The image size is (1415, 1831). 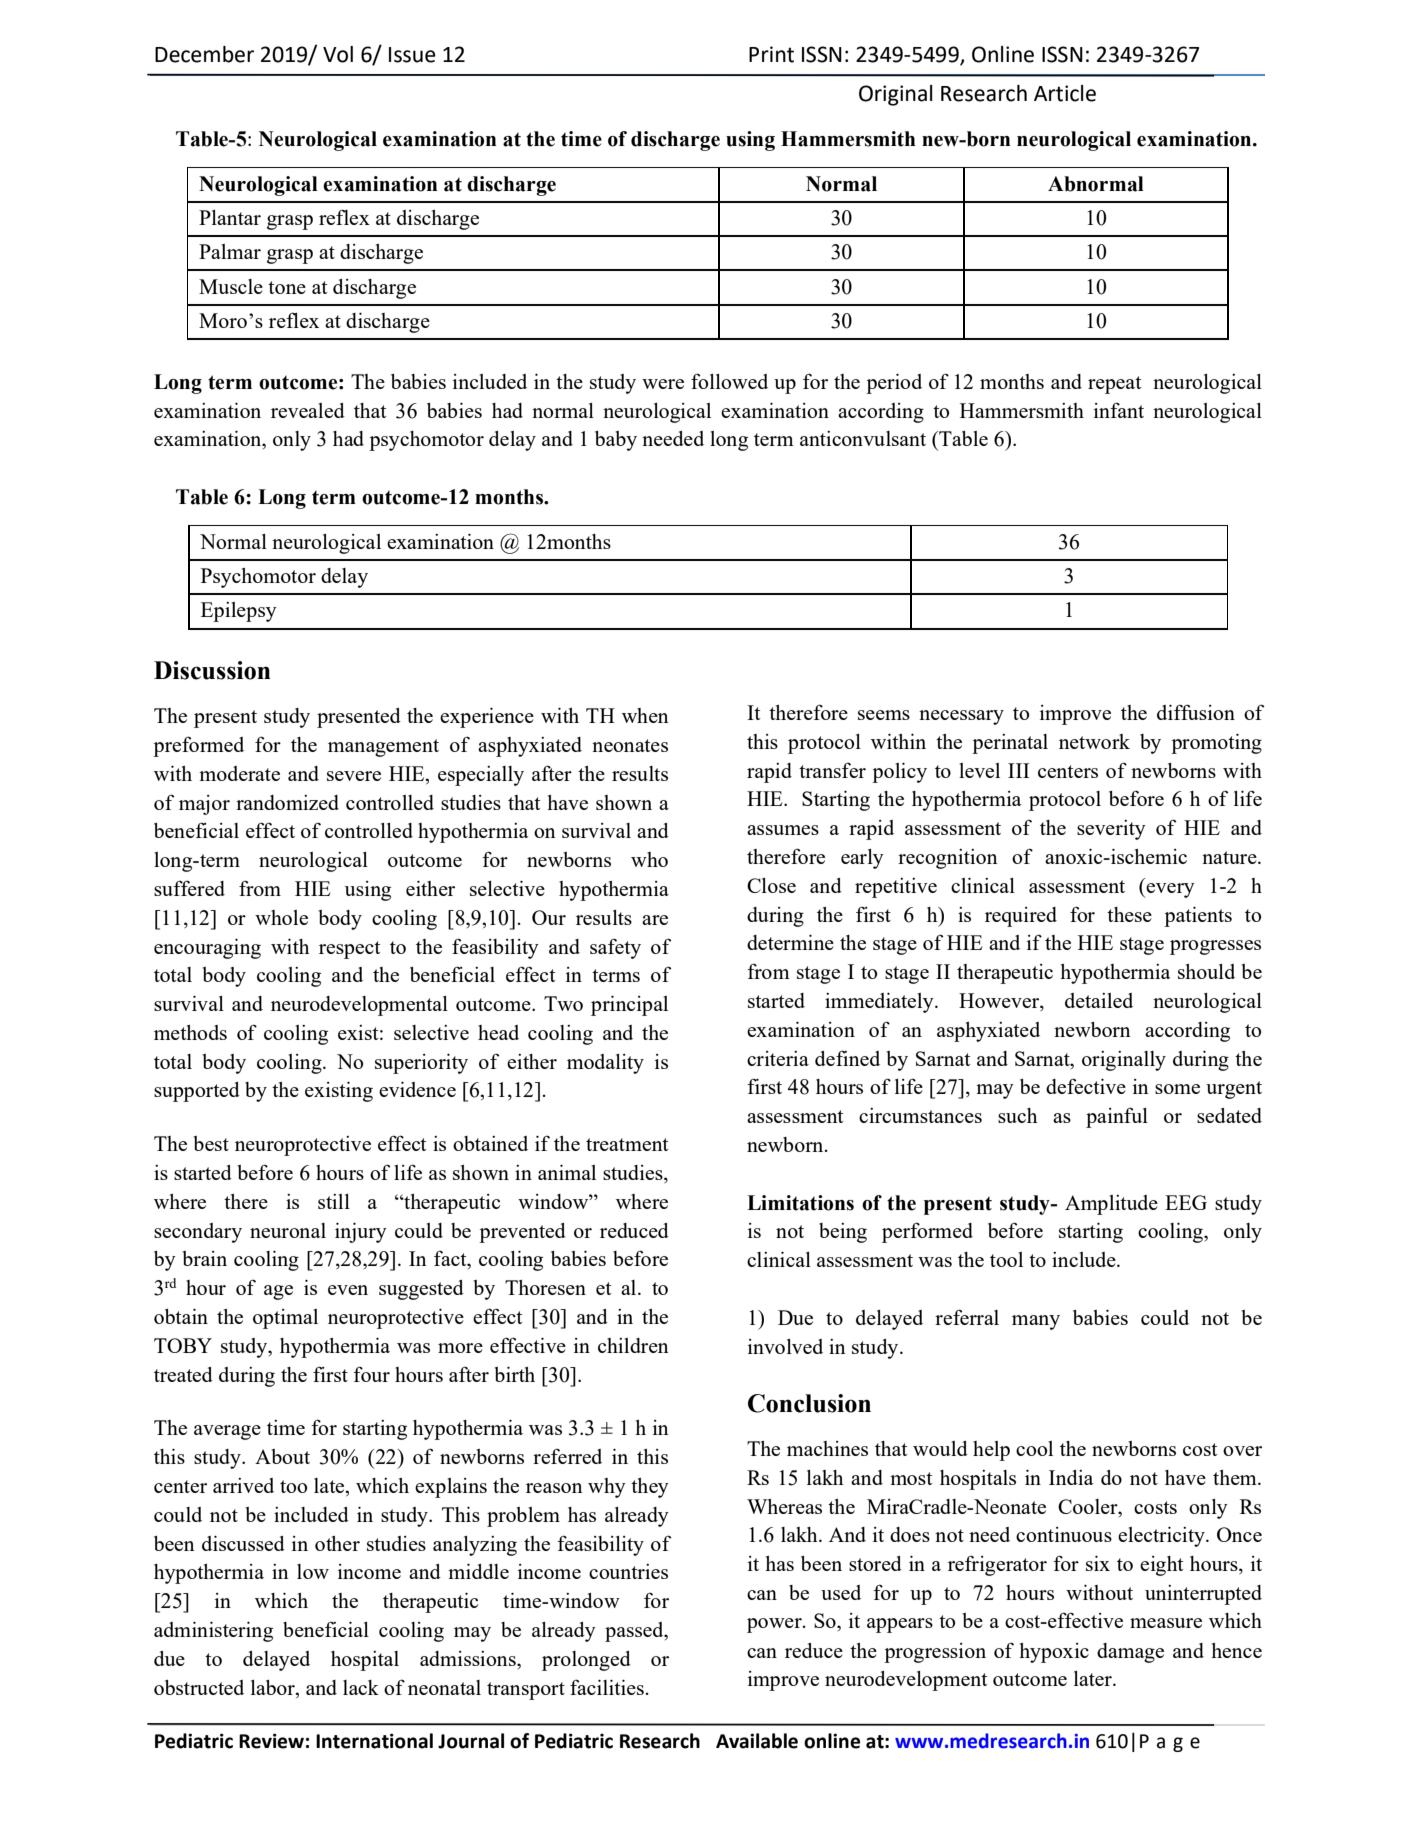 I want to click on damage, so click(x=1130, y=1653).
